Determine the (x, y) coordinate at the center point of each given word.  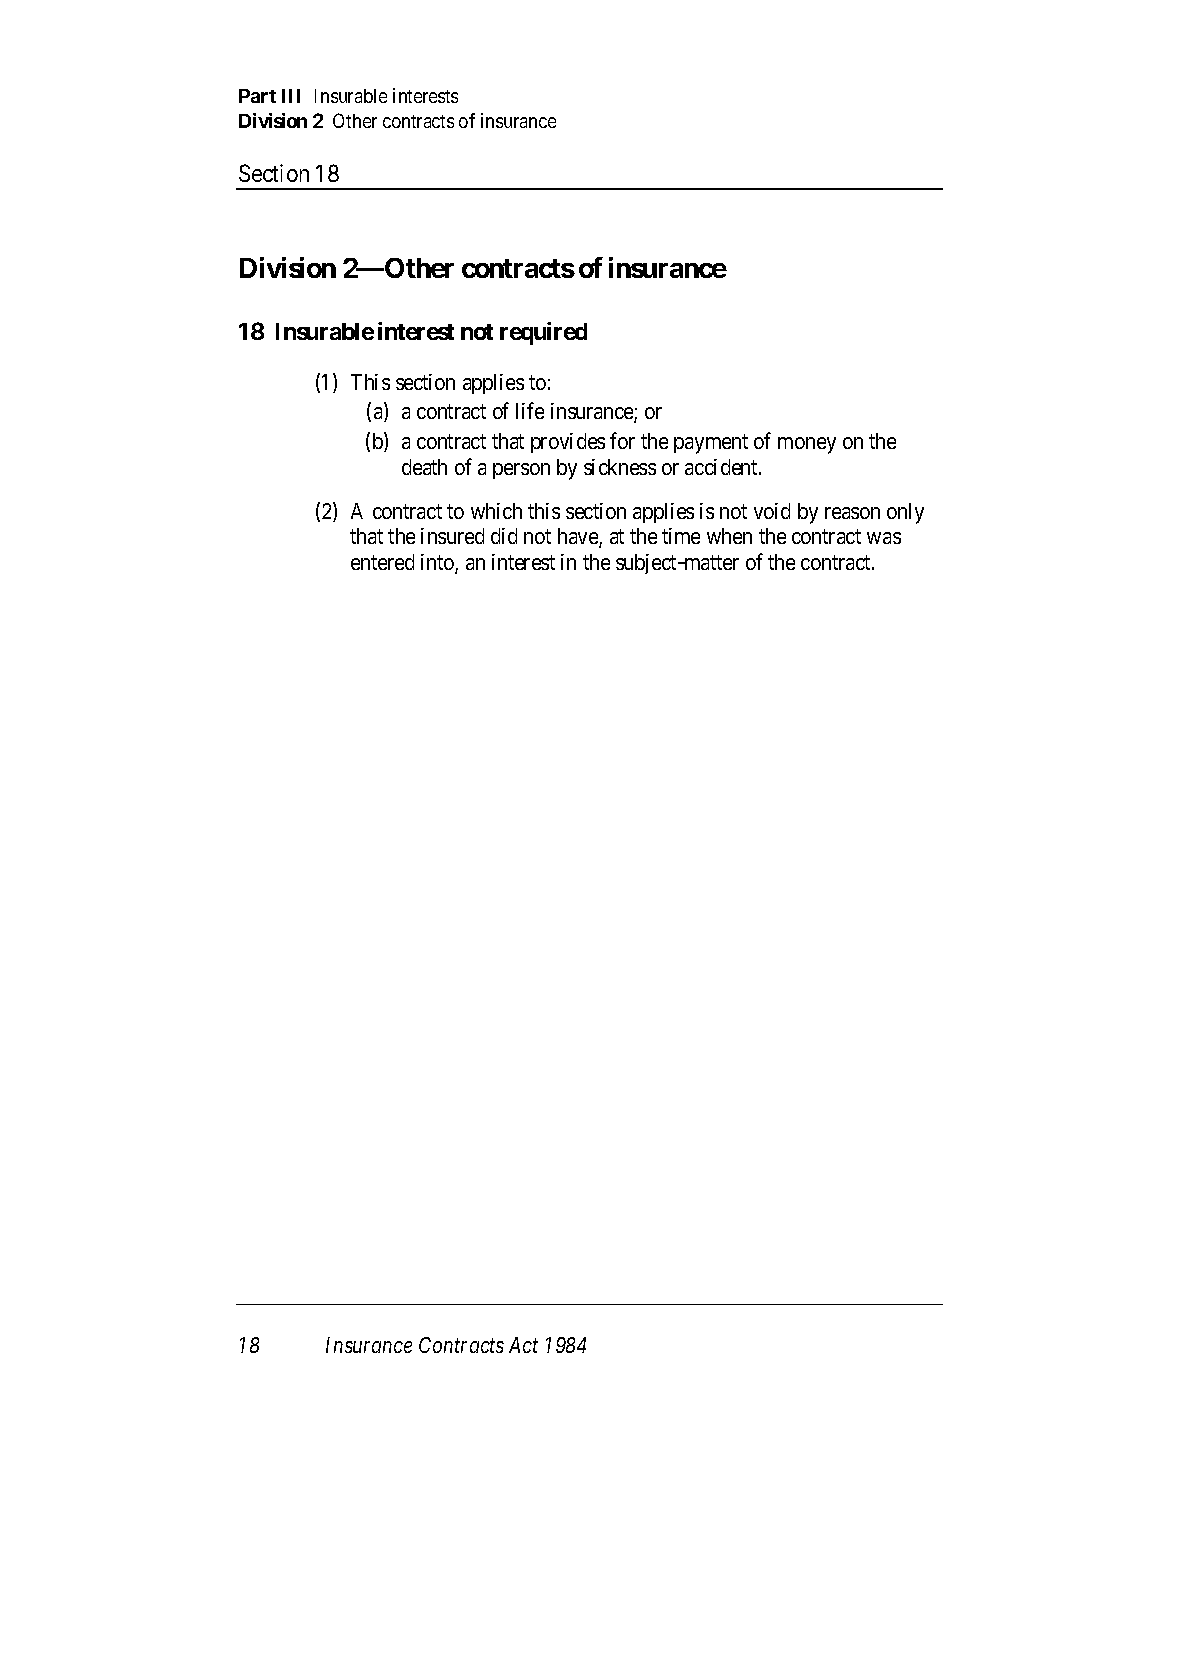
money (807, 445)
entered (382, 562)
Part (257, 96)
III (291, 96)
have (579, 537)
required (543, 333)
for (622, 440)
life (530, 410)
